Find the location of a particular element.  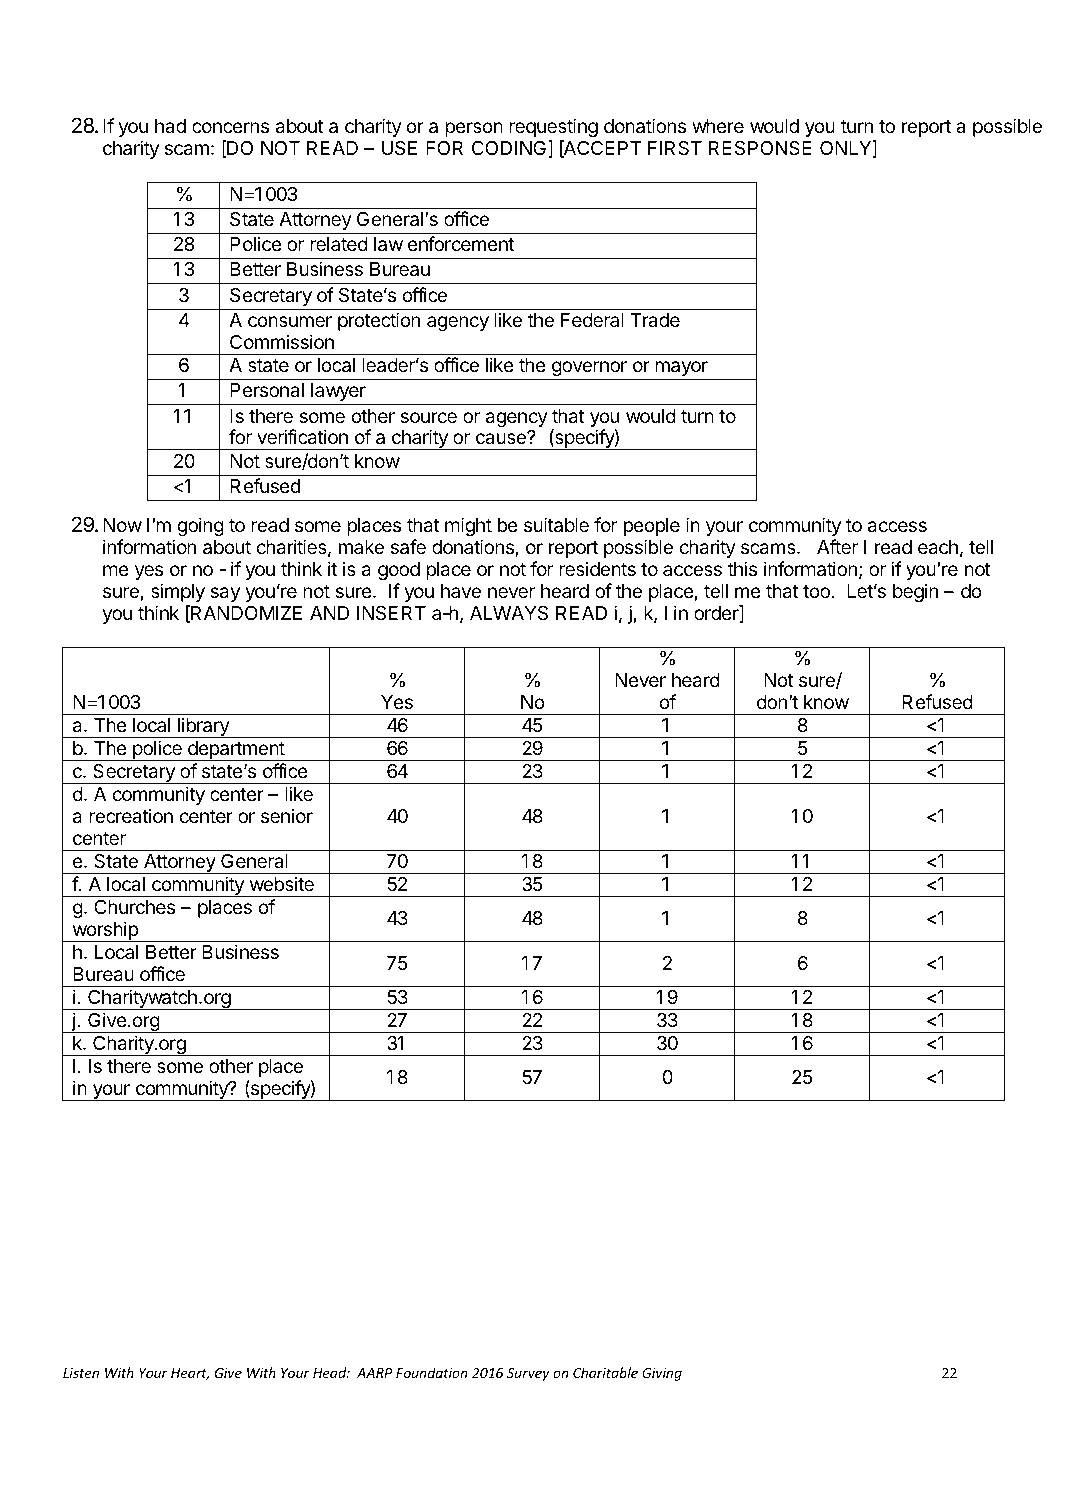

RESPONSE is located at coordinates (760, 148).
